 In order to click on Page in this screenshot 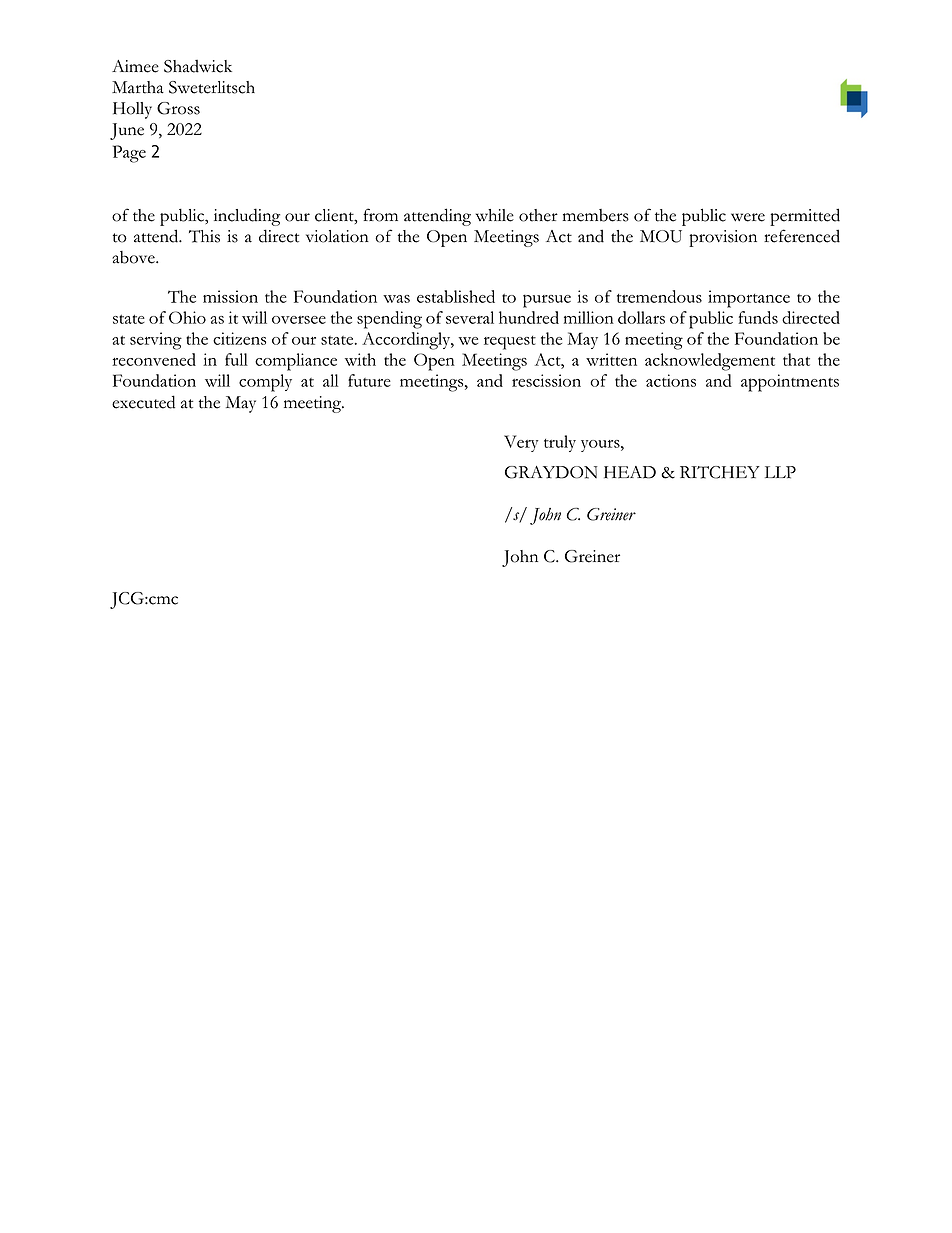, I will do `click(129, 154)`.
